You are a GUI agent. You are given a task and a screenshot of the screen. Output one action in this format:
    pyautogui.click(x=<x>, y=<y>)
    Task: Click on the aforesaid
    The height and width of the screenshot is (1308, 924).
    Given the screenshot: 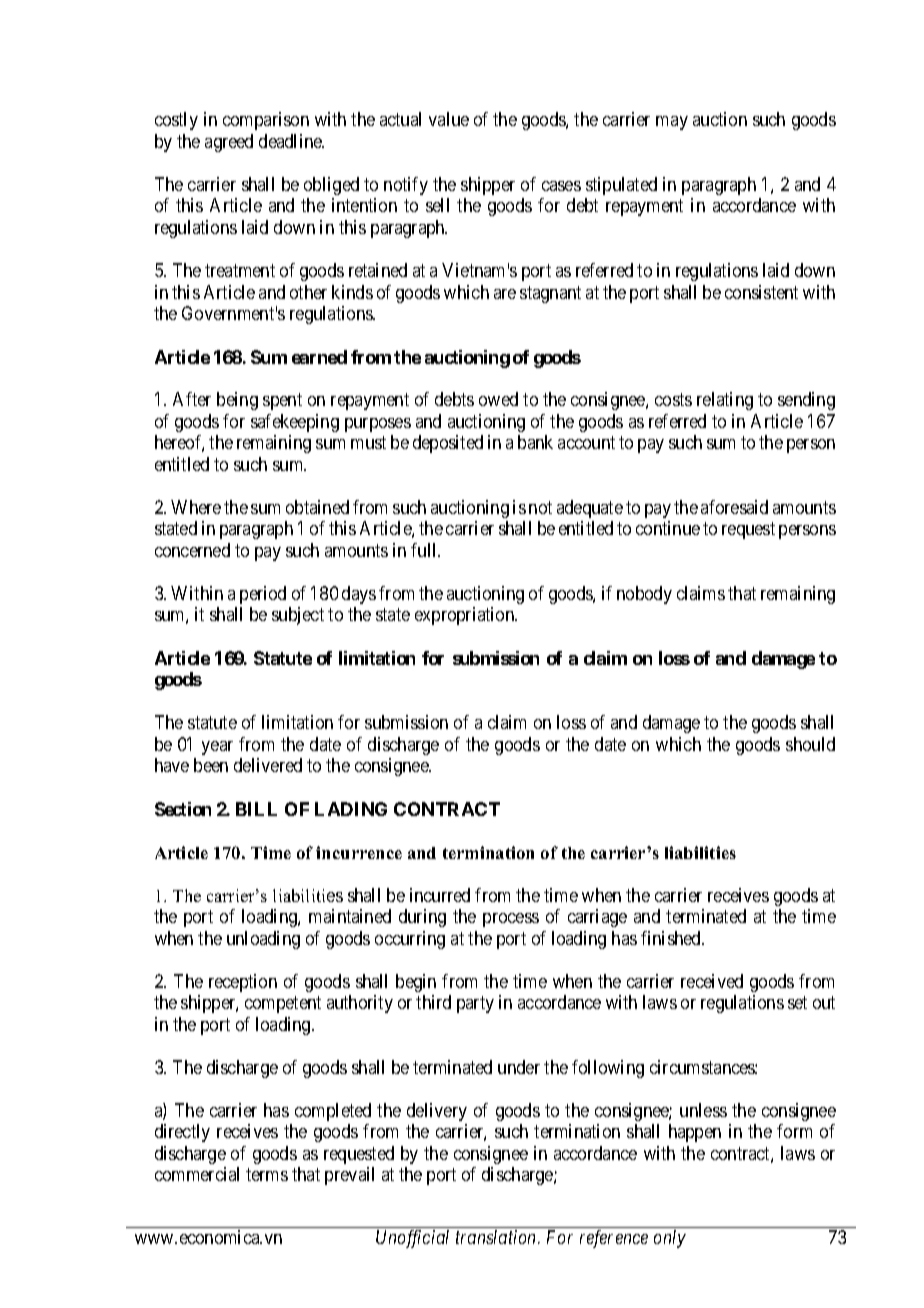 What is the action you would take?
    pyautogui.click(x=734, y=507)
